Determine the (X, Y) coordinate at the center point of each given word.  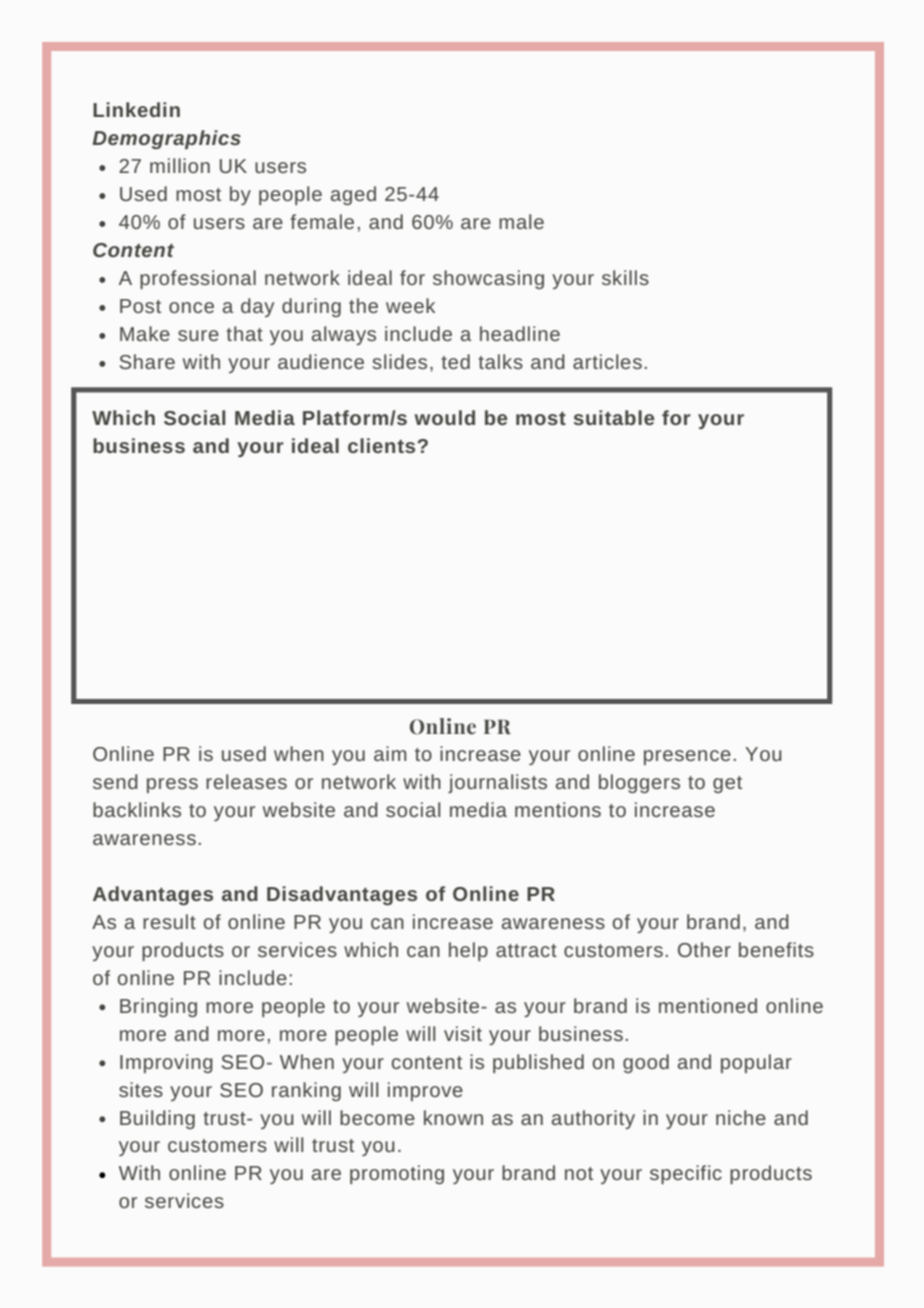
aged (353, 195)
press (172, 785)
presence (687, 757)
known (453, 1117)
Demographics (166, 139)
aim (390, 753)
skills (625, 277)
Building (157, 1119)
